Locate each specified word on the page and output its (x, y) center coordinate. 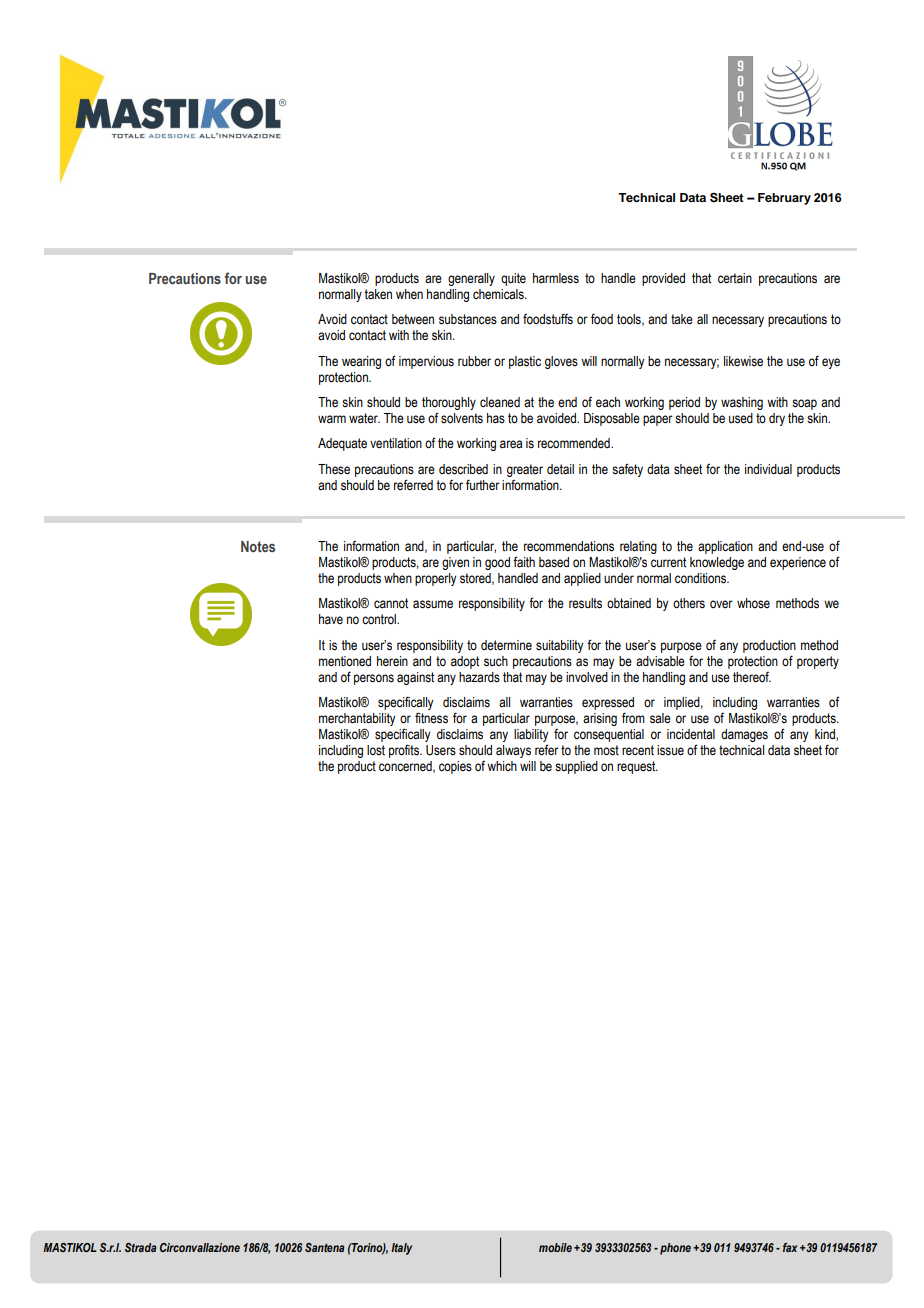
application (725, 547)
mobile (555, 1247)
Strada (140, 1247)
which (502, 766)
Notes (258, 546)
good (497, 563)
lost (376, 750)
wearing (361, 362)
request (637, 767)
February (784, 199)
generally (471, 279)
